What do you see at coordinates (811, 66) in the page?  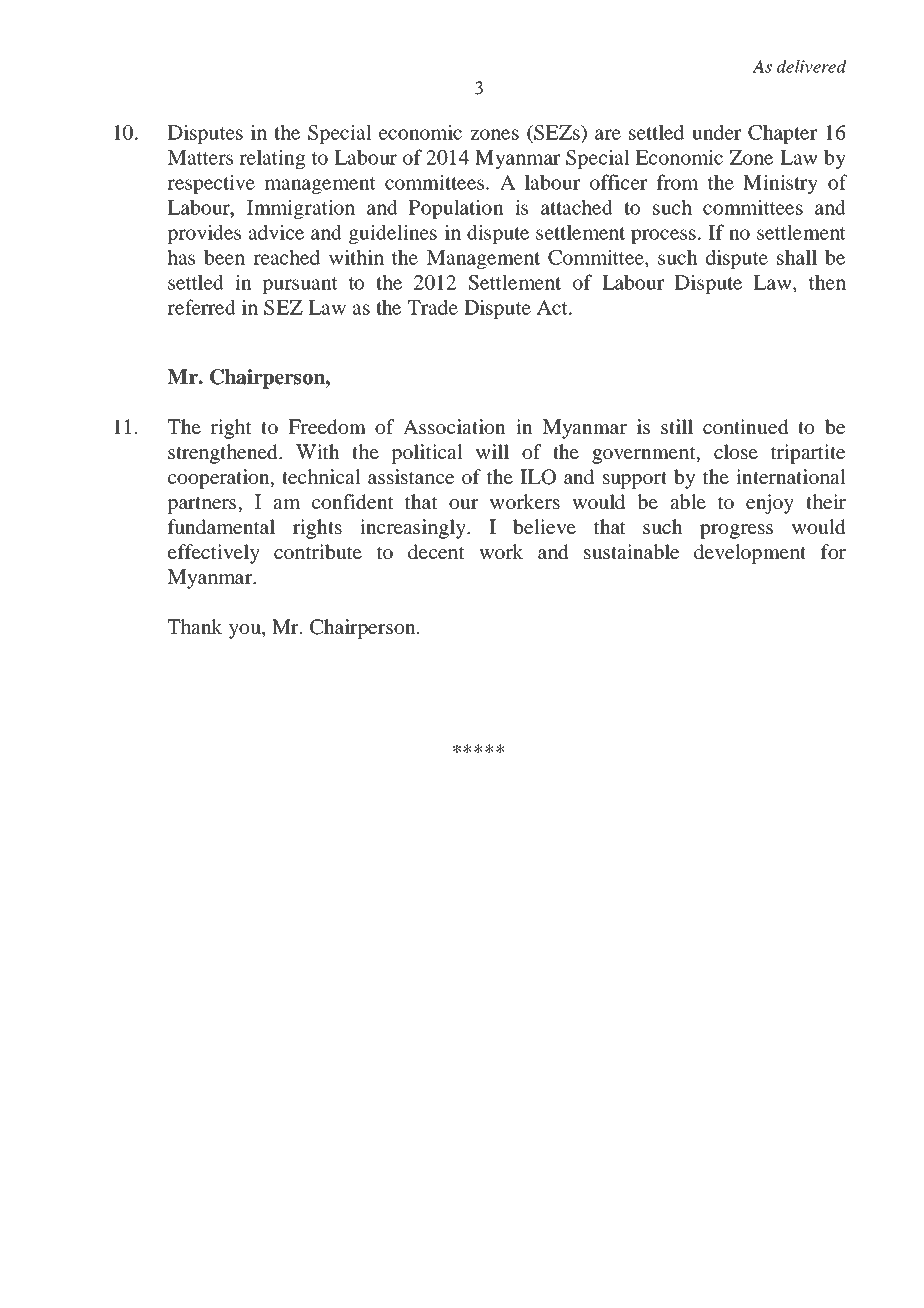 I see `delivered` at bounding box center [811, 66].
